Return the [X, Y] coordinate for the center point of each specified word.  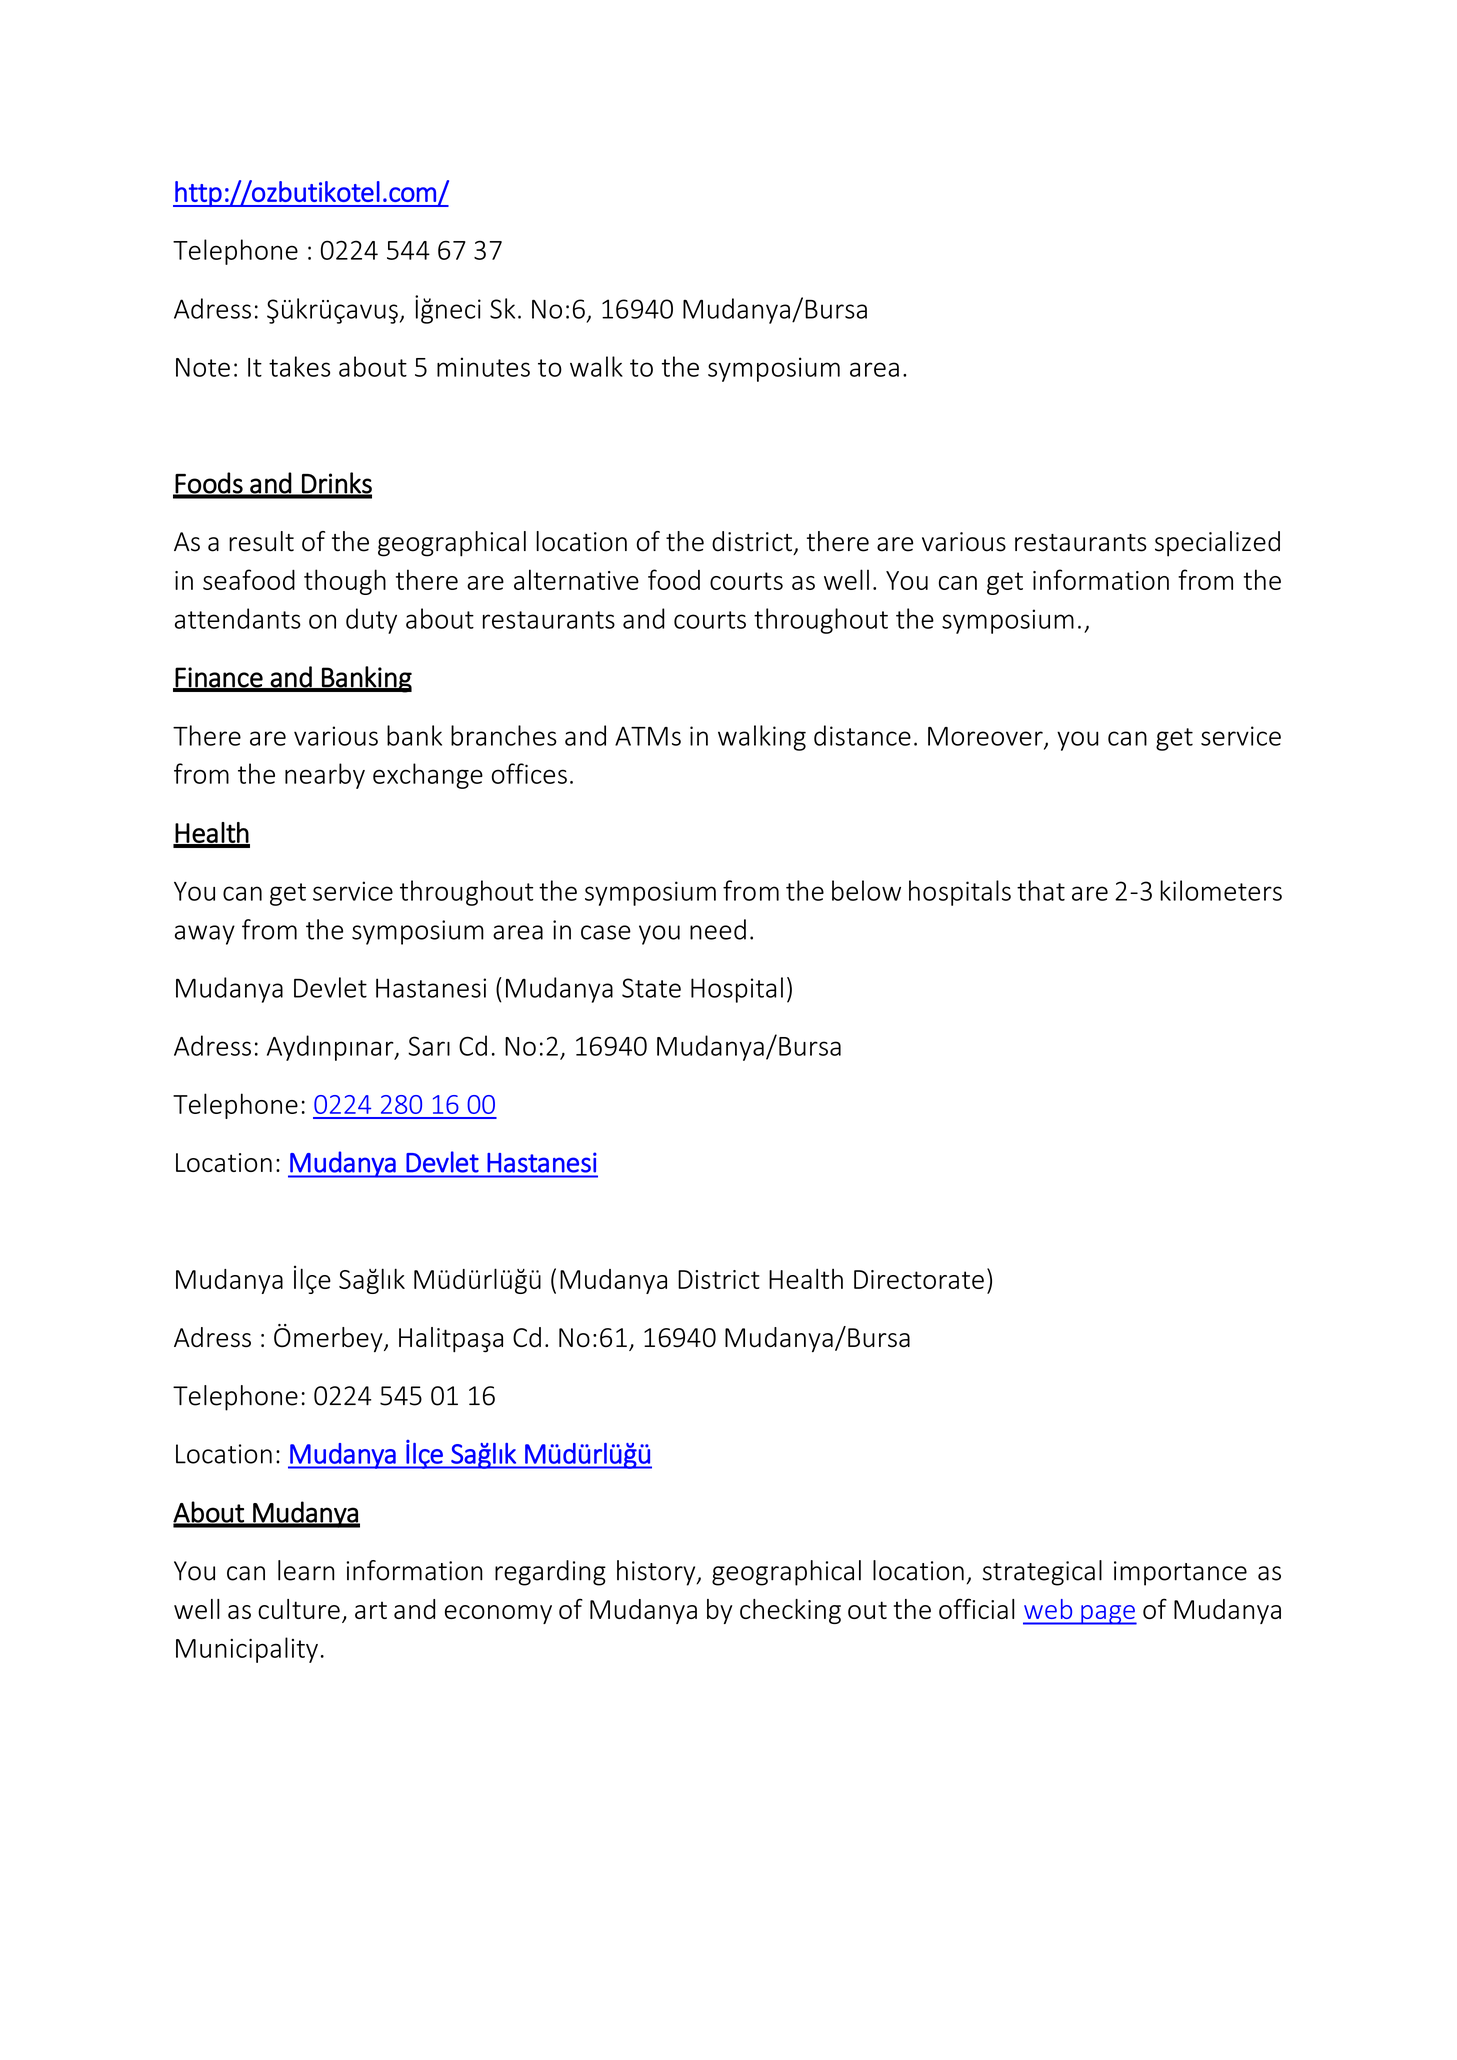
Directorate [919, 1279]
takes [299, 366]
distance [862, 735]
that [1041, 890]
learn [306, 1570]
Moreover [986, 737]
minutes [483, 367]
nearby [325, 776]
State [651, 988]
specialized [1217, 544]
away [205, 935]
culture [299, 1609]
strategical [1042, 1573]
